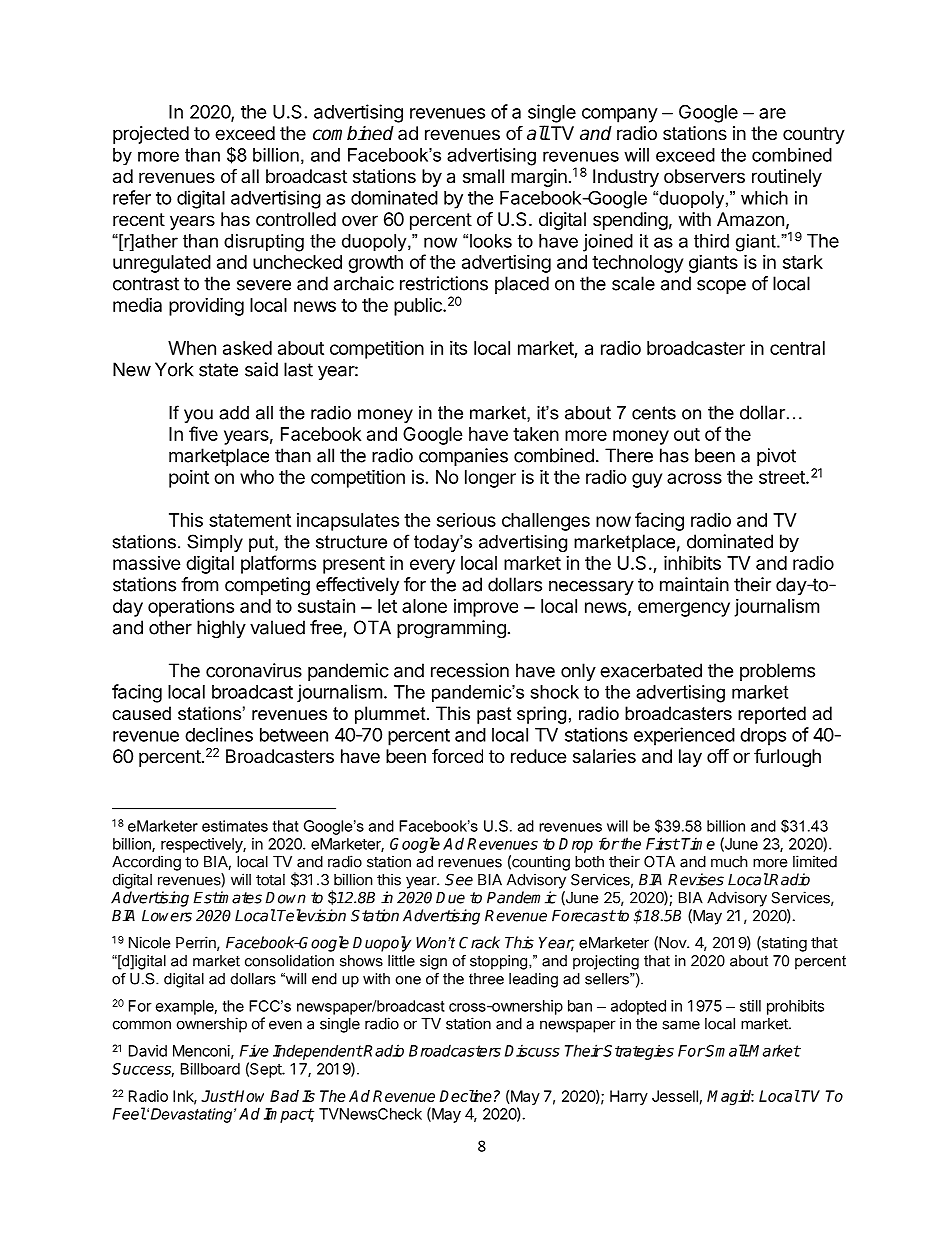 This screenshot has width=952, height=1233. What do you see at coordinates (776, 457) in the screenshot?
I see `pivot` at bounding box center [776, 457].
